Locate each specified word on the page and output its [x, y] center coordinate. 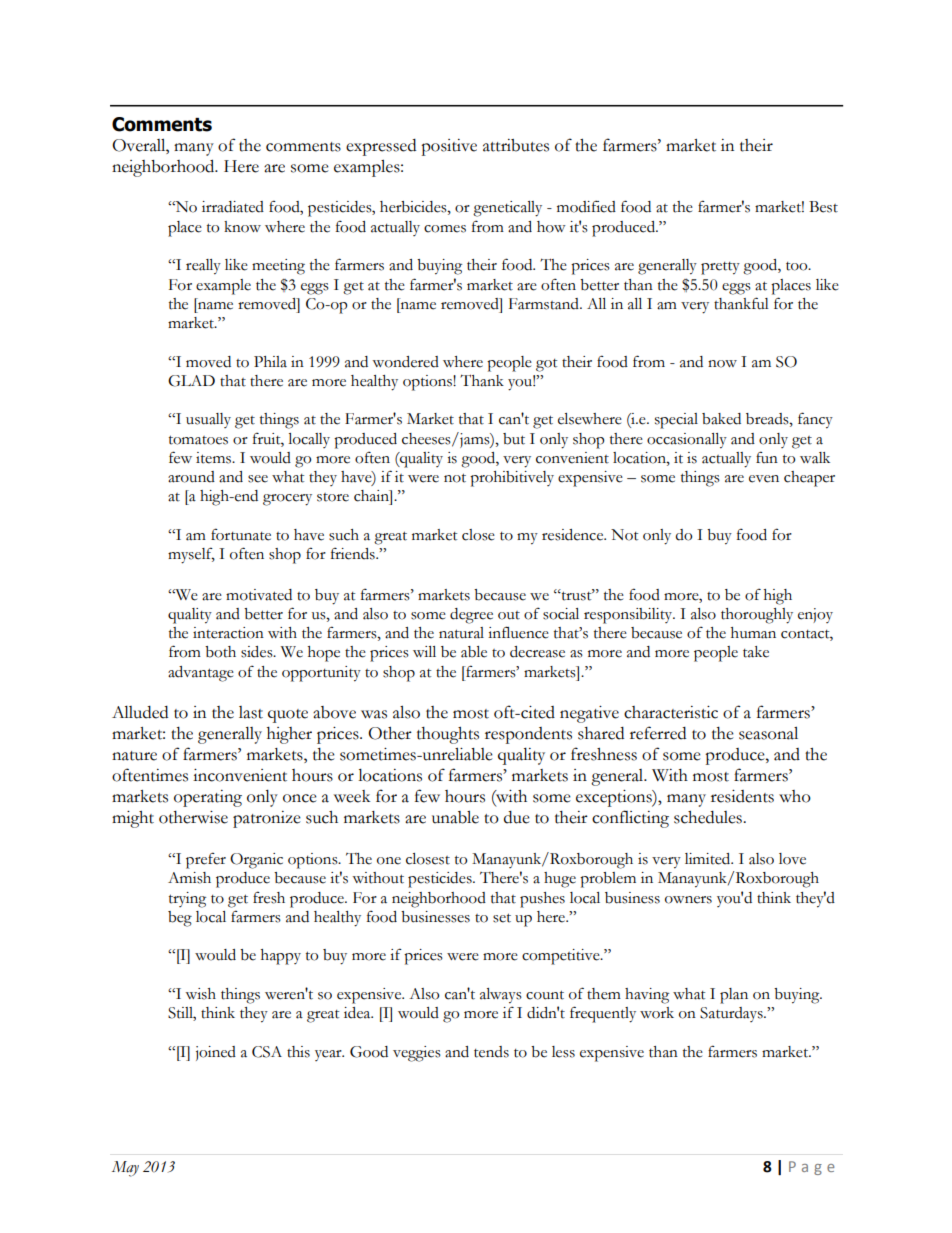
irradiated [233, 207]
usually [208, 420]
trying [187, 900]
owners [688, 900]
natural [461, 633]
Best [823, 207]
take [756, 652]
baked [721, 419]
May [125, 1169]
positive [449, 147]
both [220, 652]
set [502, 918]
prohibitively [512, 479]
